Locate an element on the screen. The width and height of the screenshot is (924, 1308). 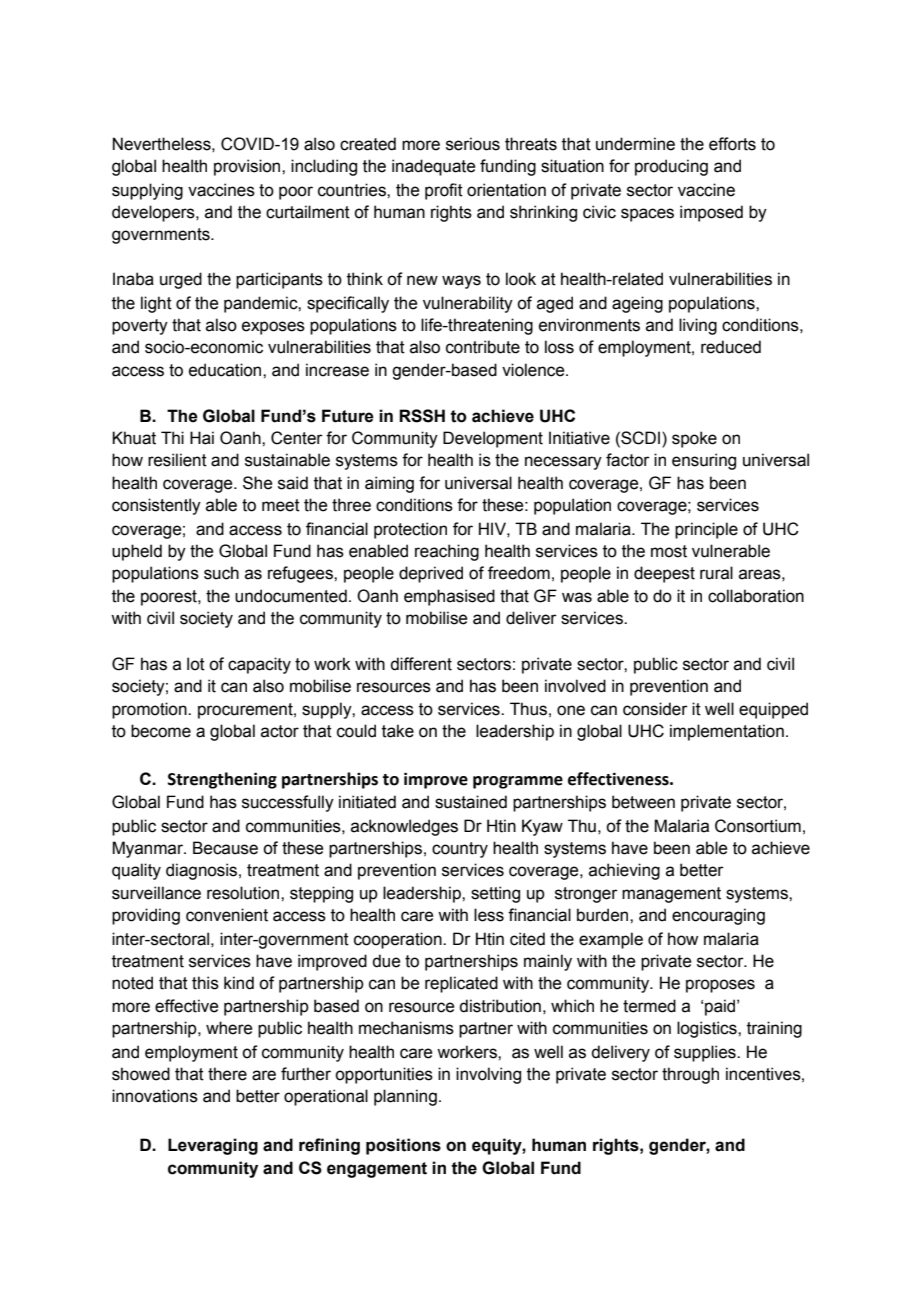
lot is located at coordinates (196, 664).
